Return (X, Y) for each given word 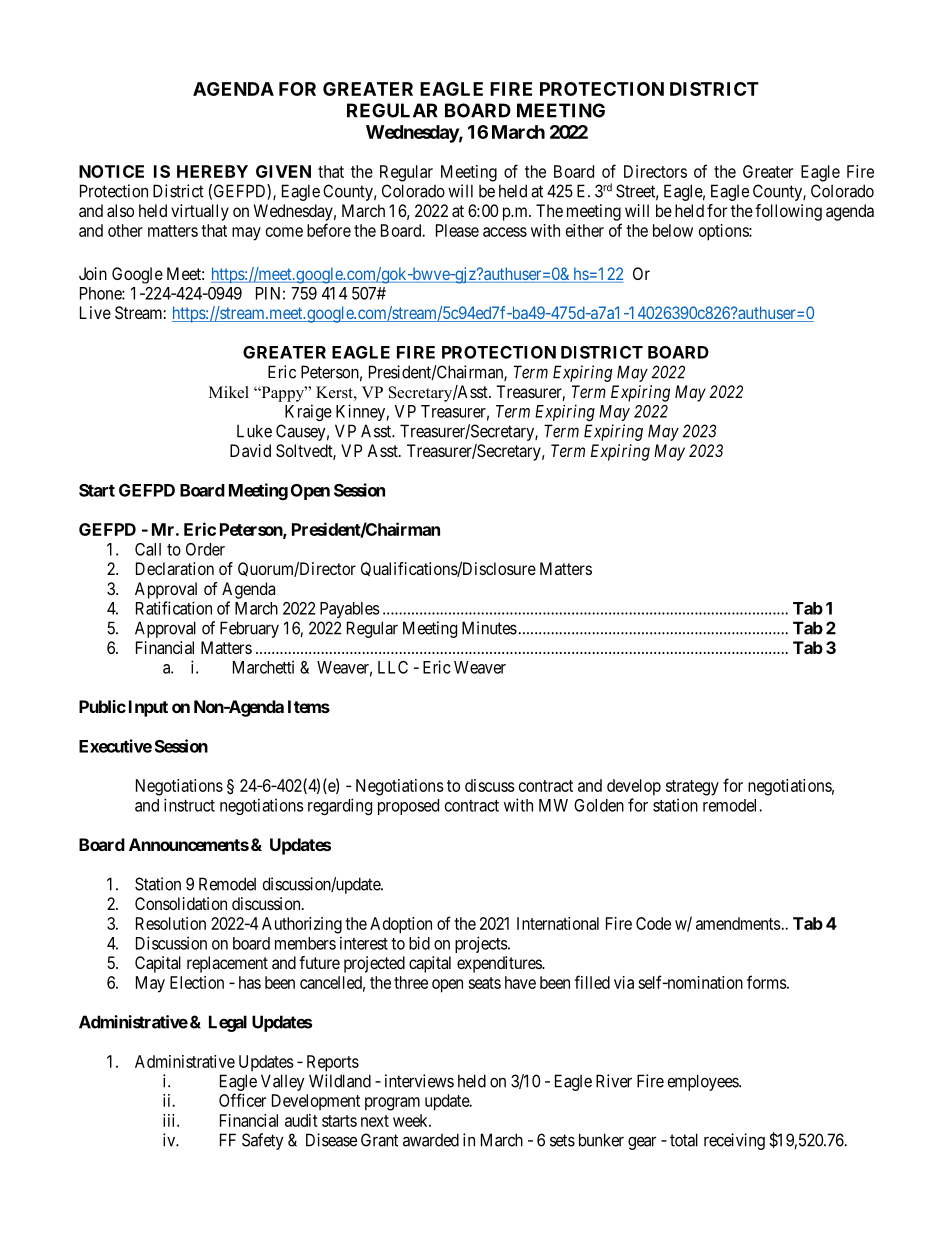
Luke (254, 431)
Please (457, 230)
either (585, 230)
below (673, 230)
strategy (692, 788)
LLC (393, 667)
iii (170, 1120)
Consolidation (181, 903)
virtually (200, 212)
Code (653, 923)
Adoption (401, 925)
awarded (431, 1140)
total (684, 1140)
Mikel (229, 392)
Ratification (174, 608)
